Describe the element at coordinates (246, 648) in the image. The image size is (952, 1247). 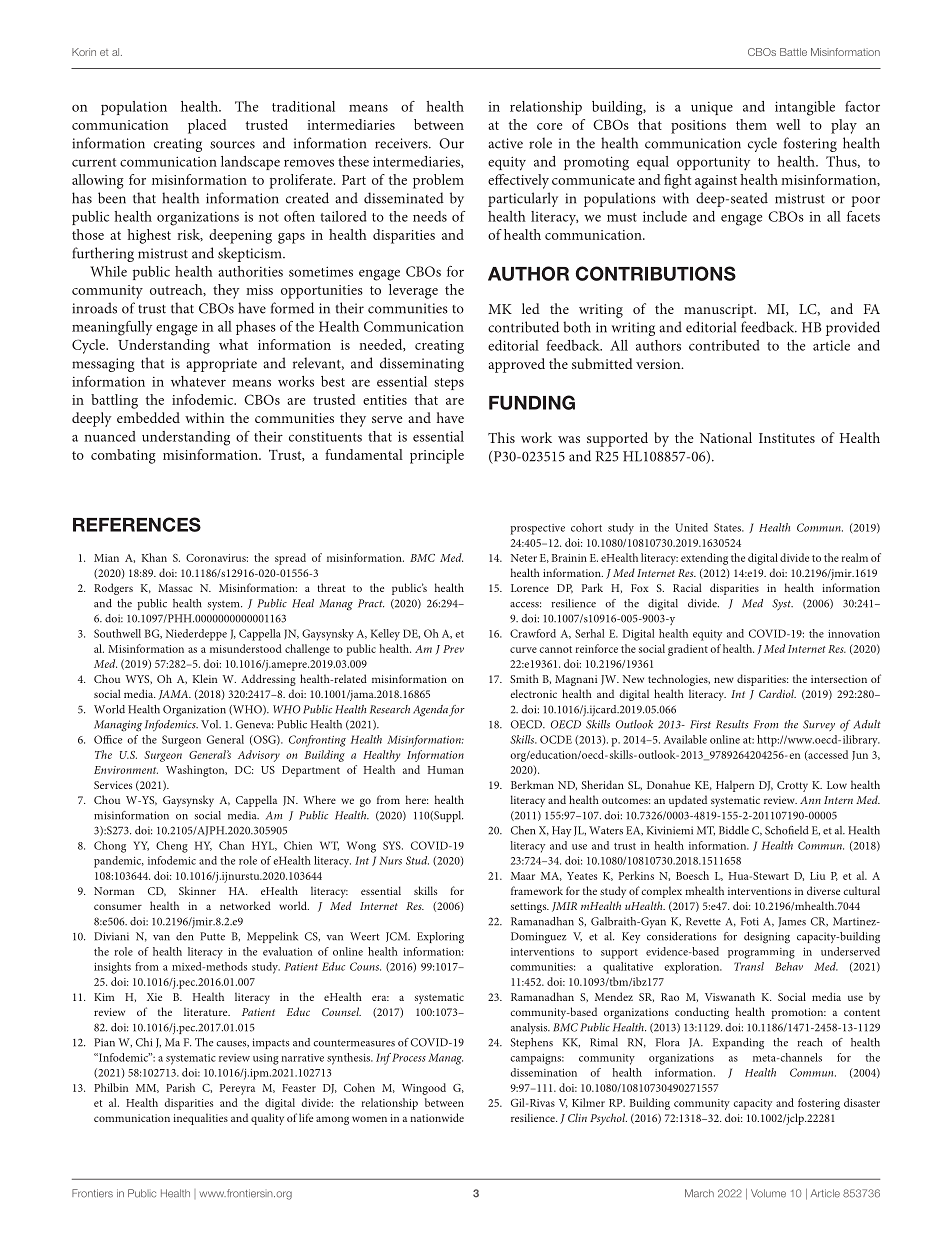
I see `misunderstood` at that location.
